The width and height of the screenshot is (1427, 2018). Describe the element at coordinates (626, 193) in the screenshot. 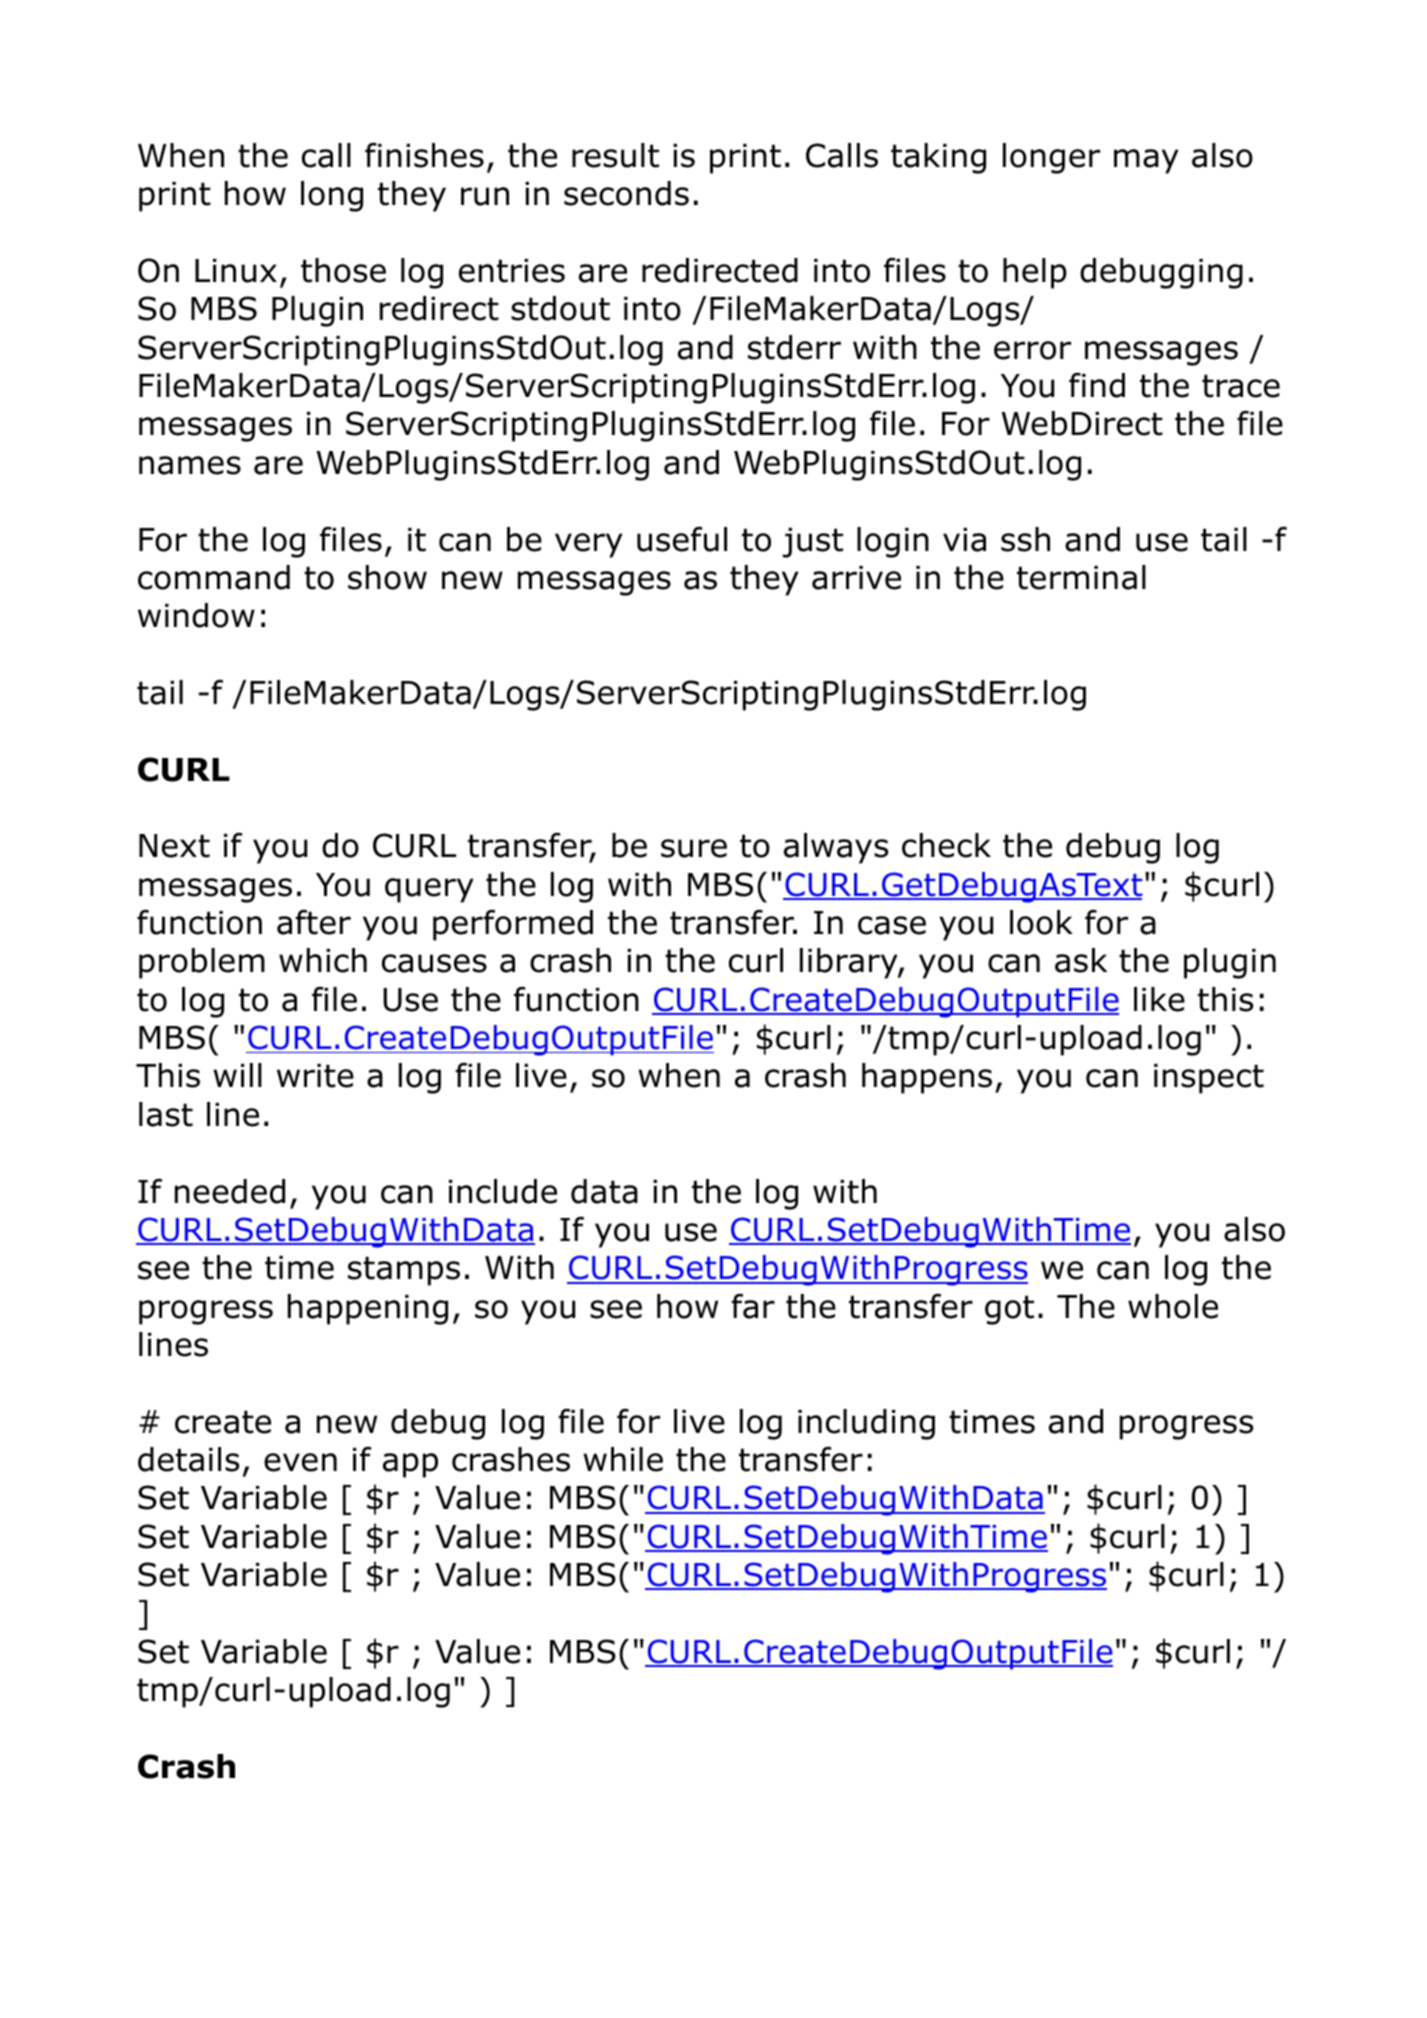

I see `seconds` at that location.
